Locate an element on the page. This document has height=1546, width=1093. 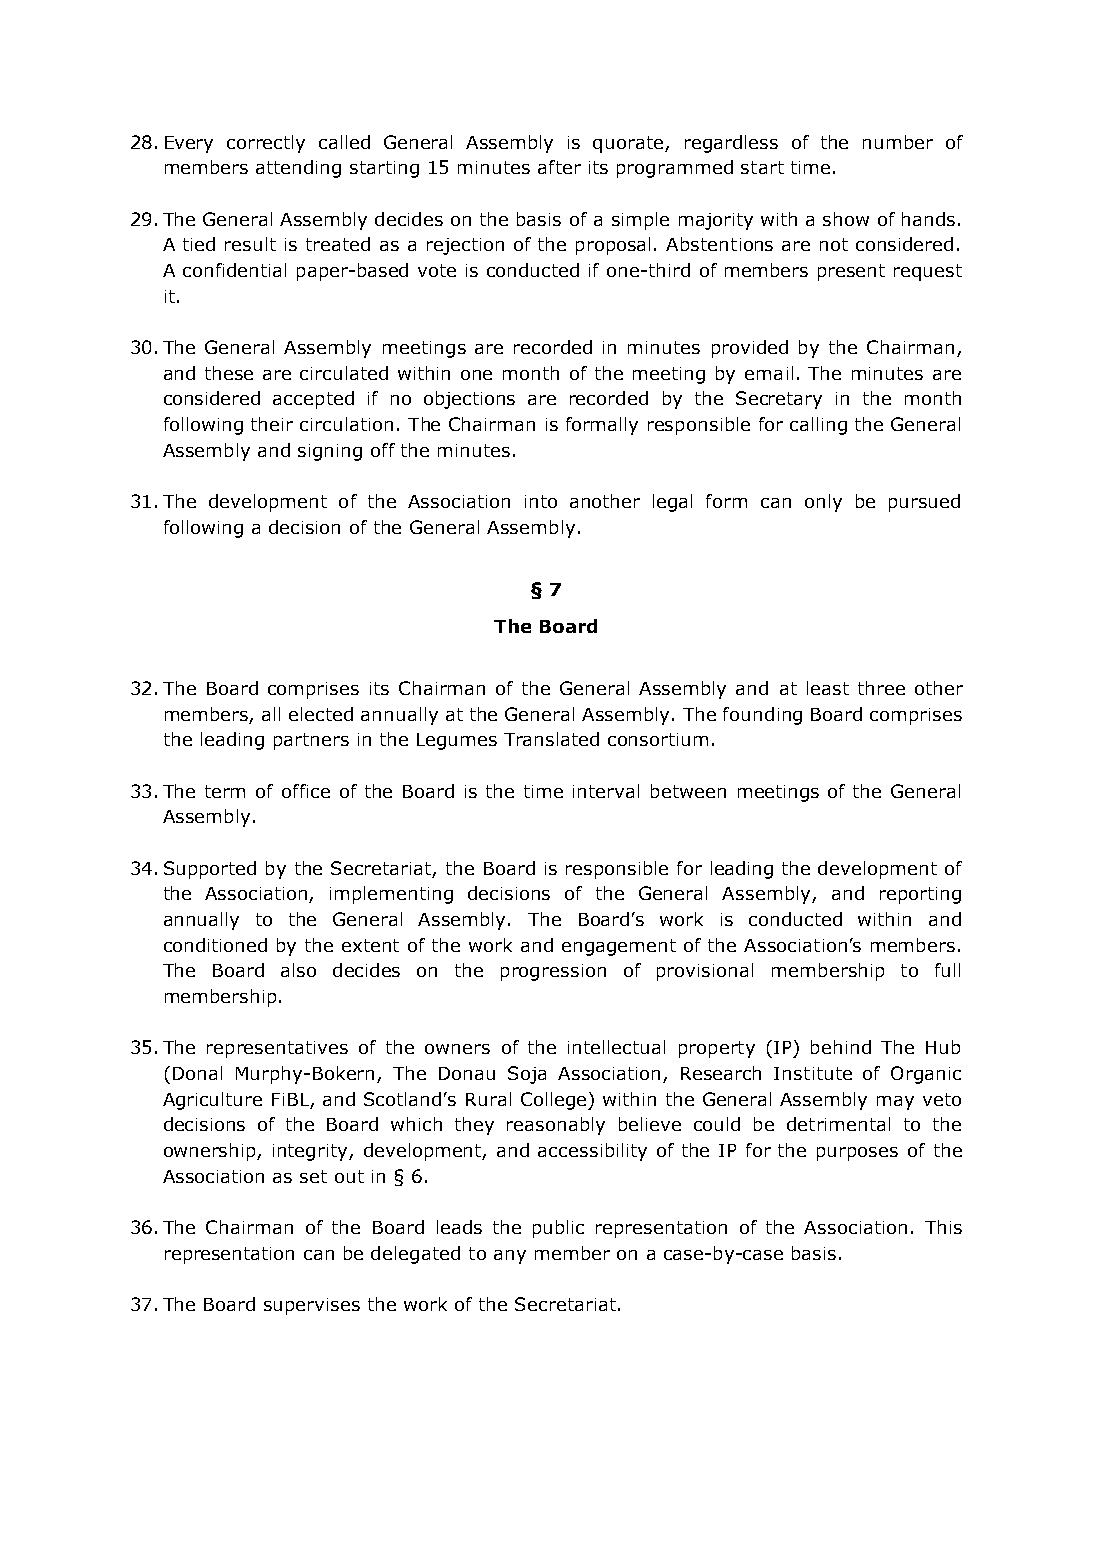
after is located at coordinates (559, 167).
